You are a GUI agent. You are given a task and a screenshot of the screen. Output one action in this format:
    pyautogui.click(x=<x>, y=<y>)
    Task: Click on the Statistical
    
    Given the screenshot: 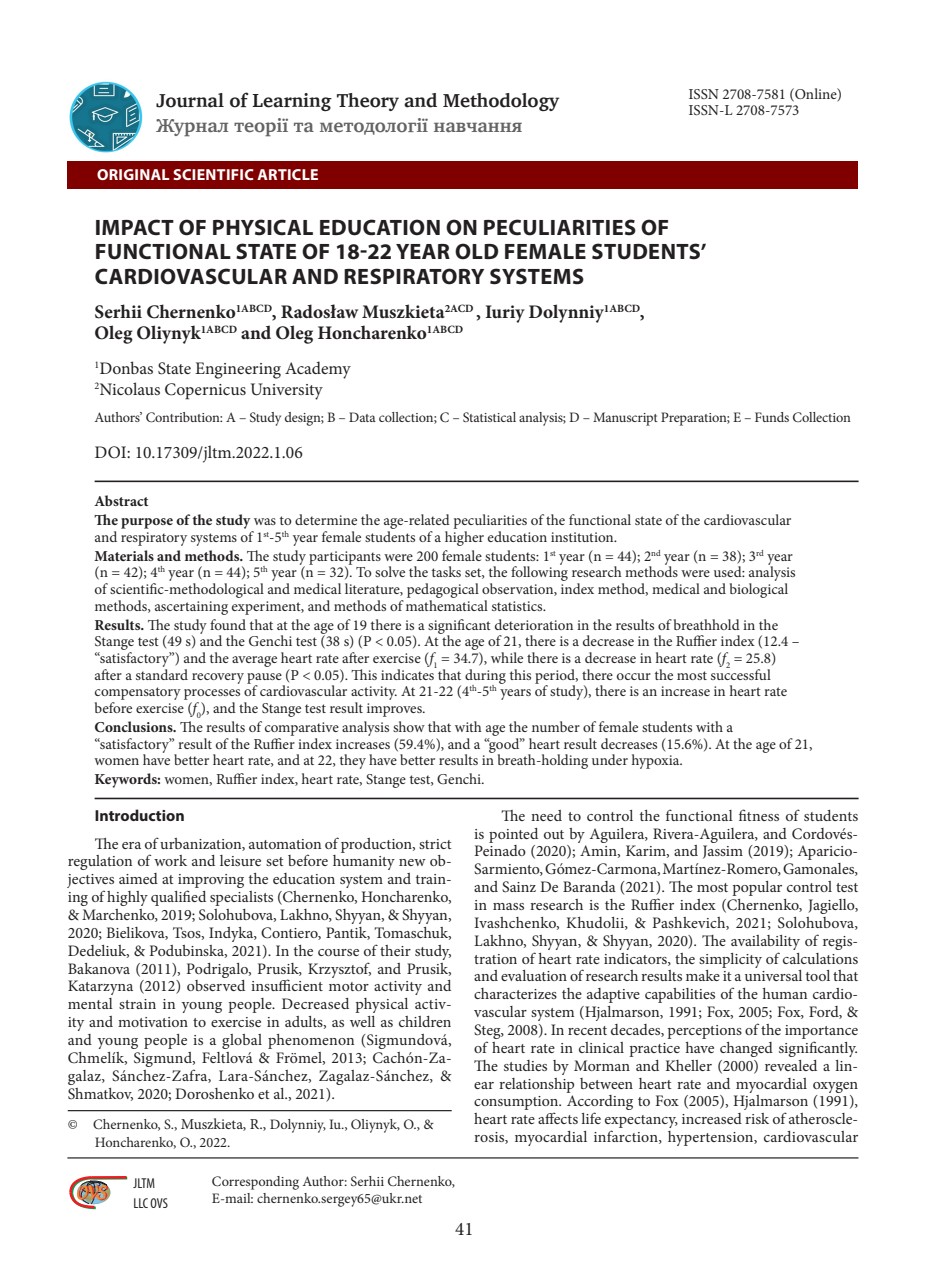 What is the action you would take?
    pyautogui.click(x=489, y=417)
